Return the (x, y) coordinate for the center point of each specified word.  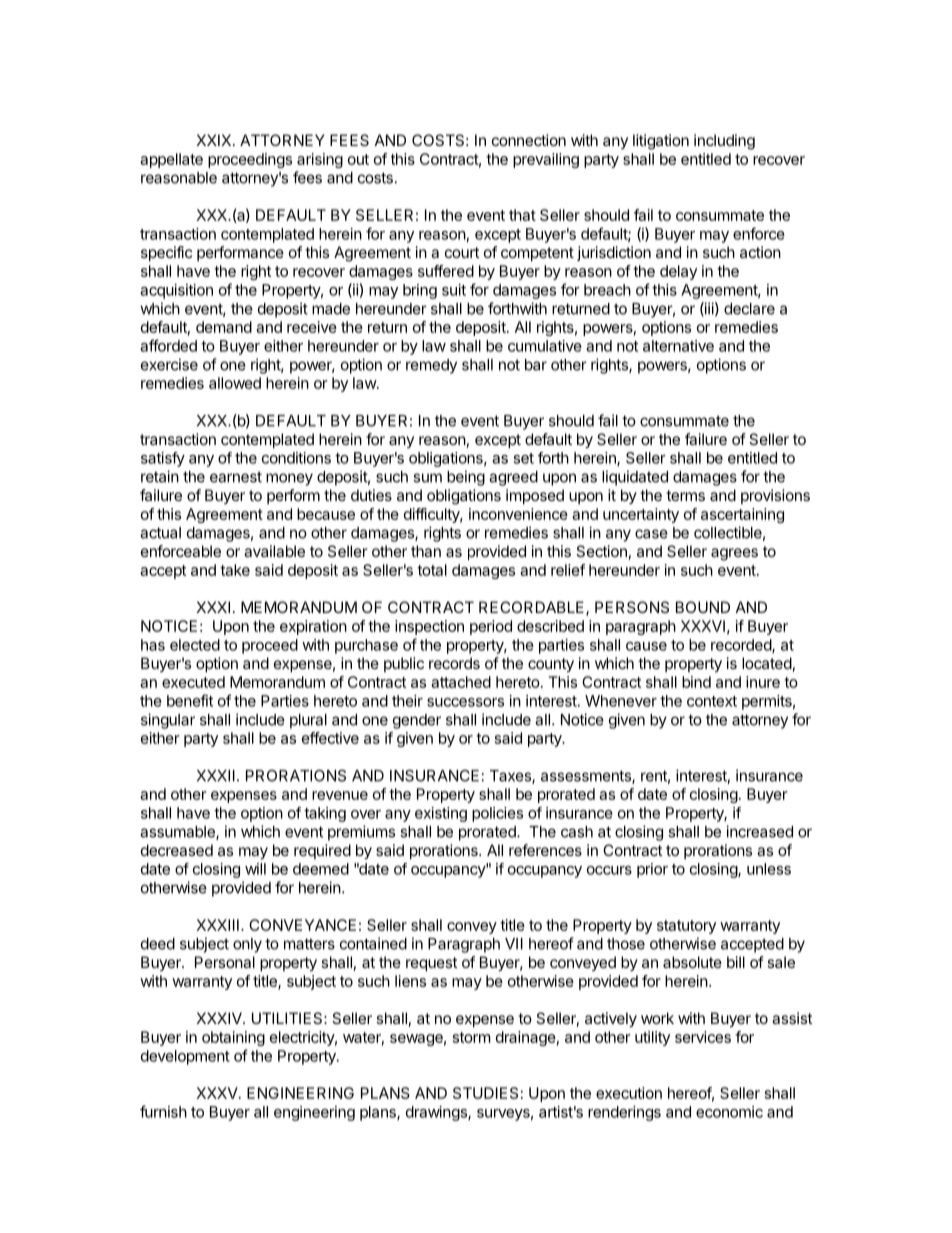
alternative (678, 346)
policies (497, 814)
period (491, 627)
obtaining (233, 1038)
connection (529, 140)
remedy (431, 366)
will (255, 869)
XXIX (215, 140)
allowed (235, 383)
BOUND (703, 607)
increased (759, 831)
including (724, 142)
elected (195, 645)
